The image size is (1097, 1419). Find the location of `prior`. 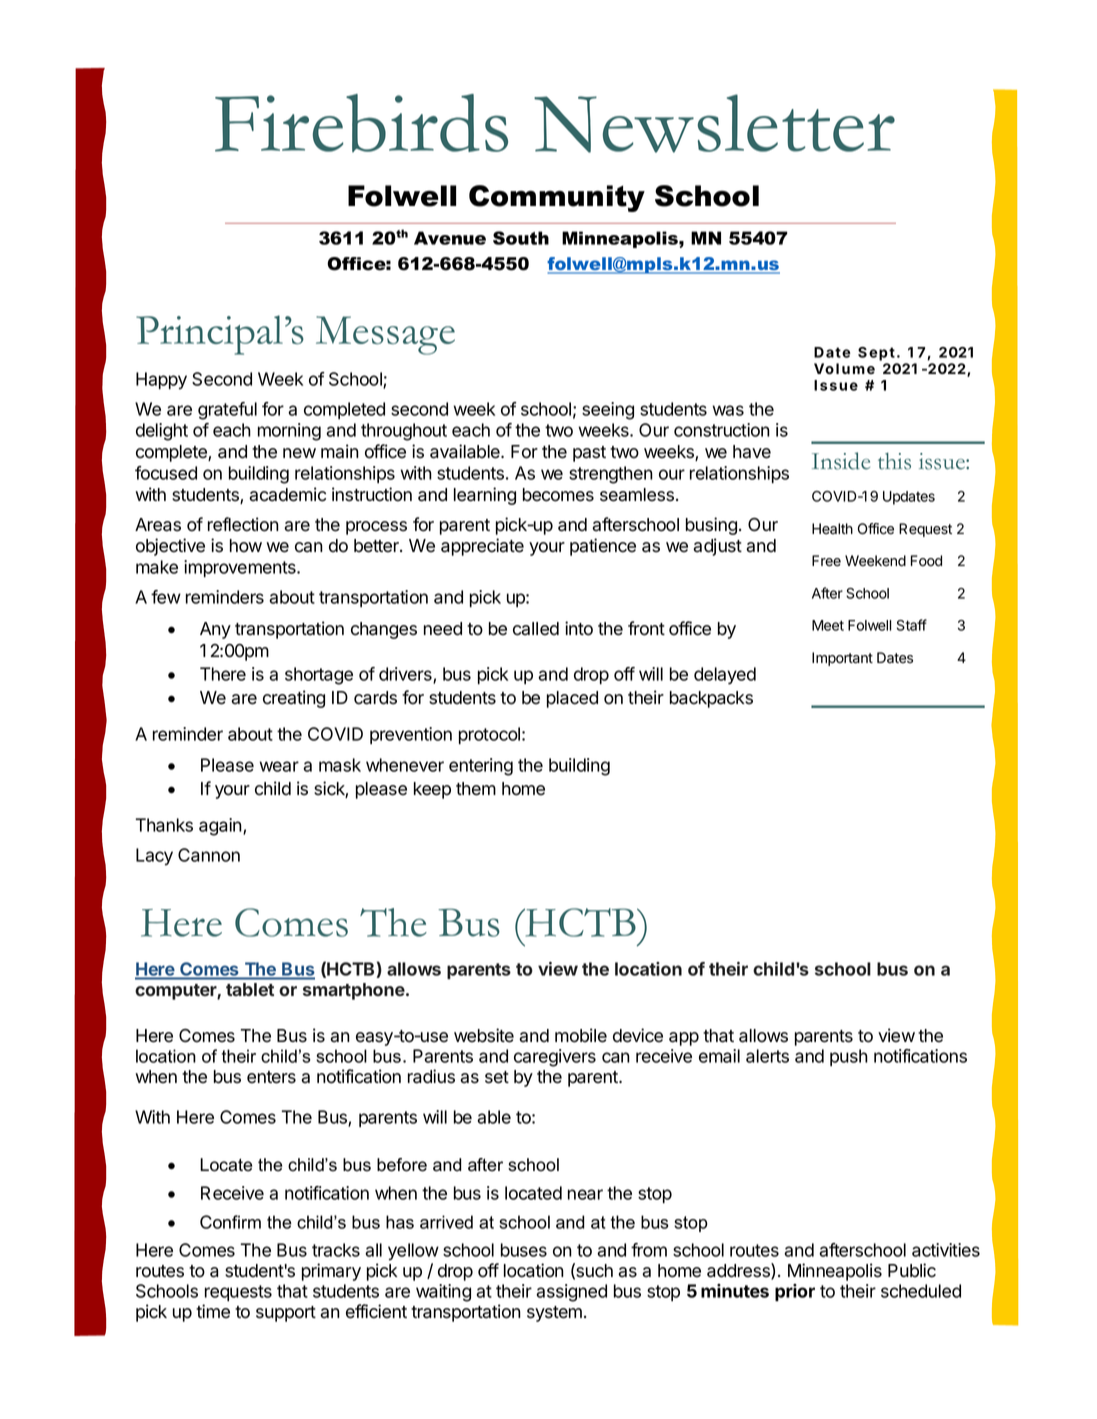

prior is located at coordinates (795, 1292).
